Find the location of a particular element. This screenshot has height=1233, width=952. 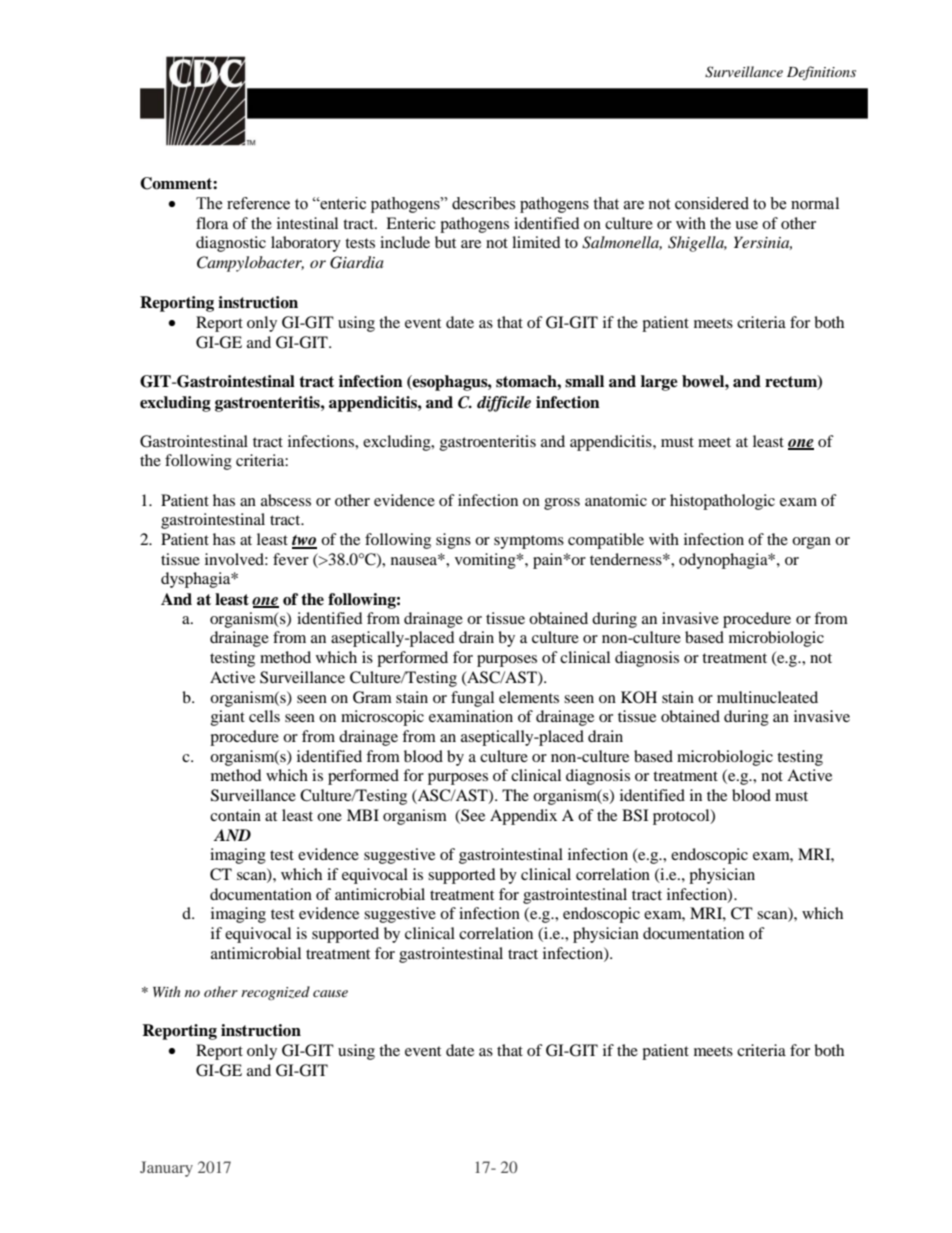

abscess is located at coordinates (286, 500).
